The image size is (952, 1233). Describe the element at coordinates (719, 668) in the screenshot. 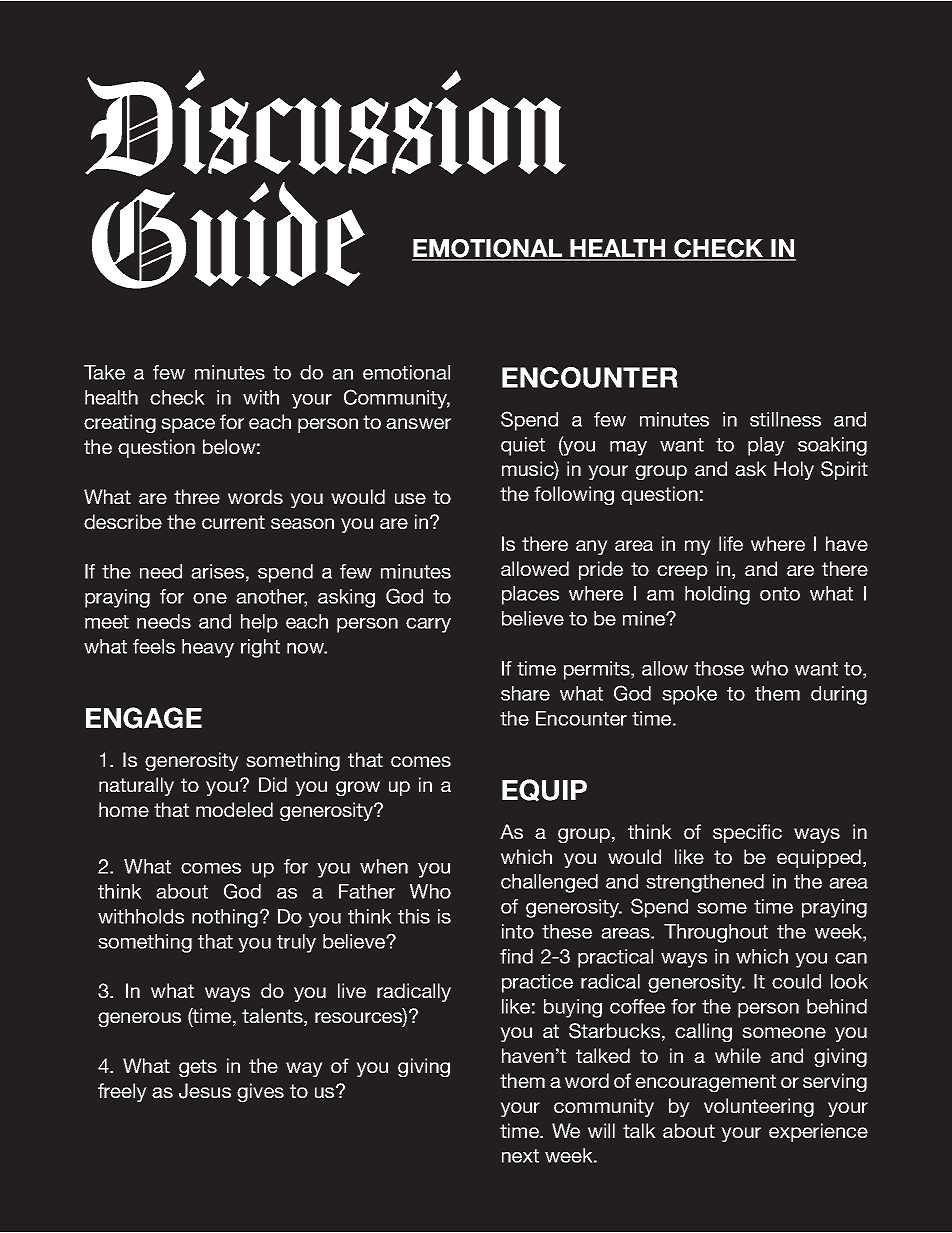

I see `those` at that location.
